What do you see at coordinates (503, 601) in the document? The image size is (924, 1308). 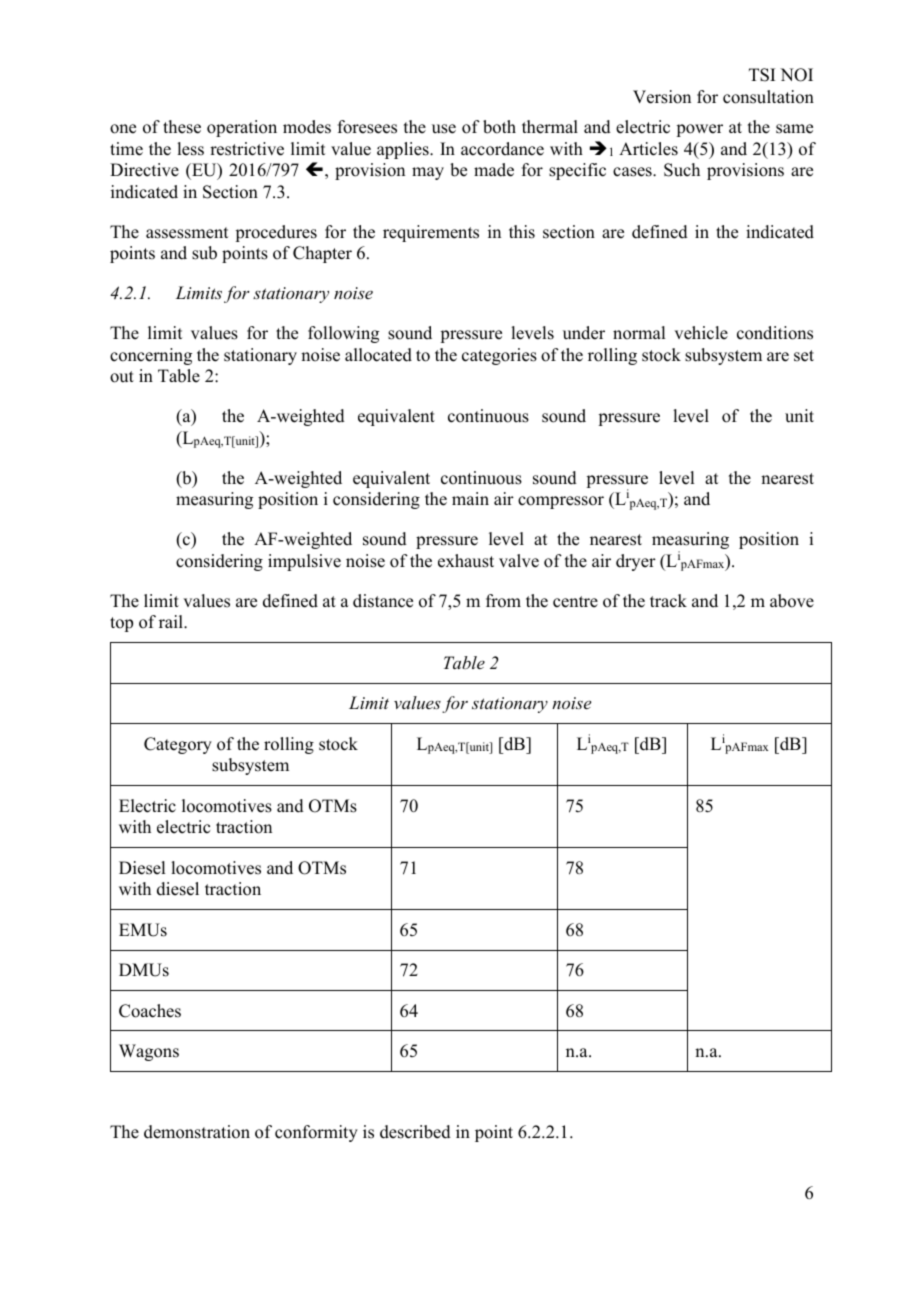 I see `from` at bounding box center [503, 601].
